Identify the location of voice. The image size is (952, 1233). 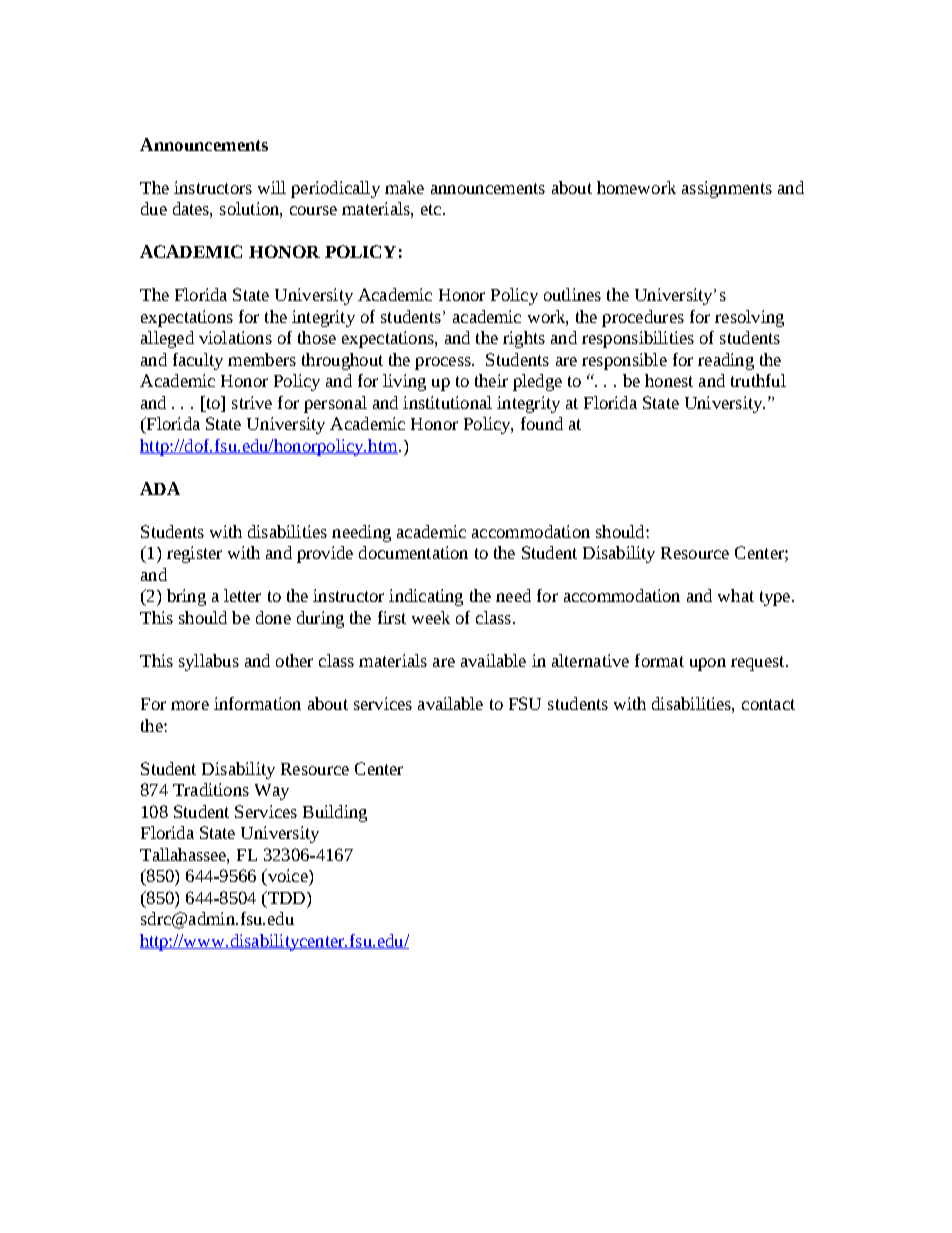
(287, 877).
